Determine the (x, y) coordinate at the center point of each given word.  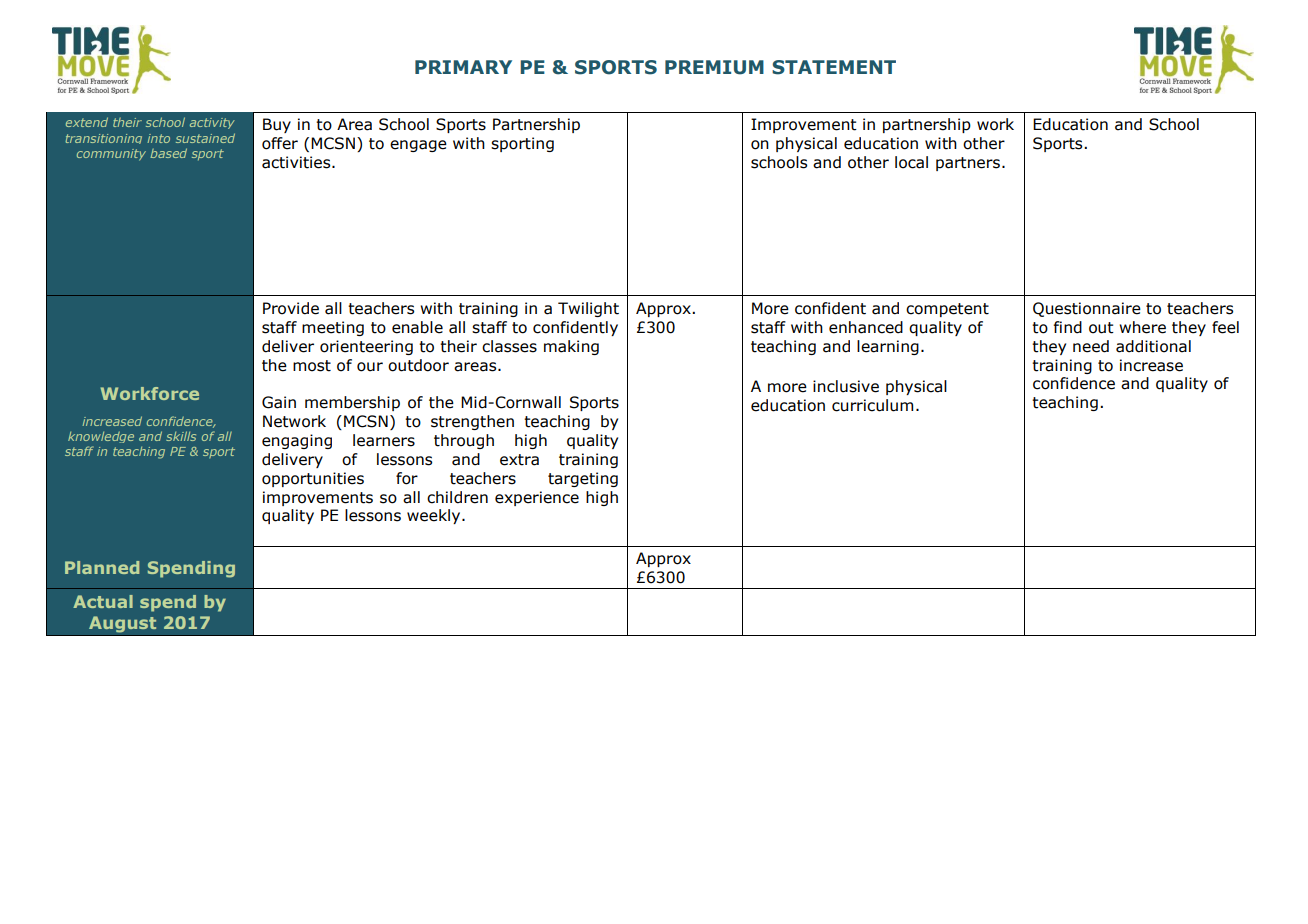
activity (212, 123)
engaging (297, 441)
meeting (333, 328)
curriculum (872, 405)
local (911, 162)
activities (297, 162)
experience (537, 498)
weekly (435, 516)
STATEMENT (834, 67)
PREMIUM (714, 67)
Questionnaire (1087, 309)
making (571, 347)
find (1068, 327)
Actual (103, 601)
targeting (583, 479)
